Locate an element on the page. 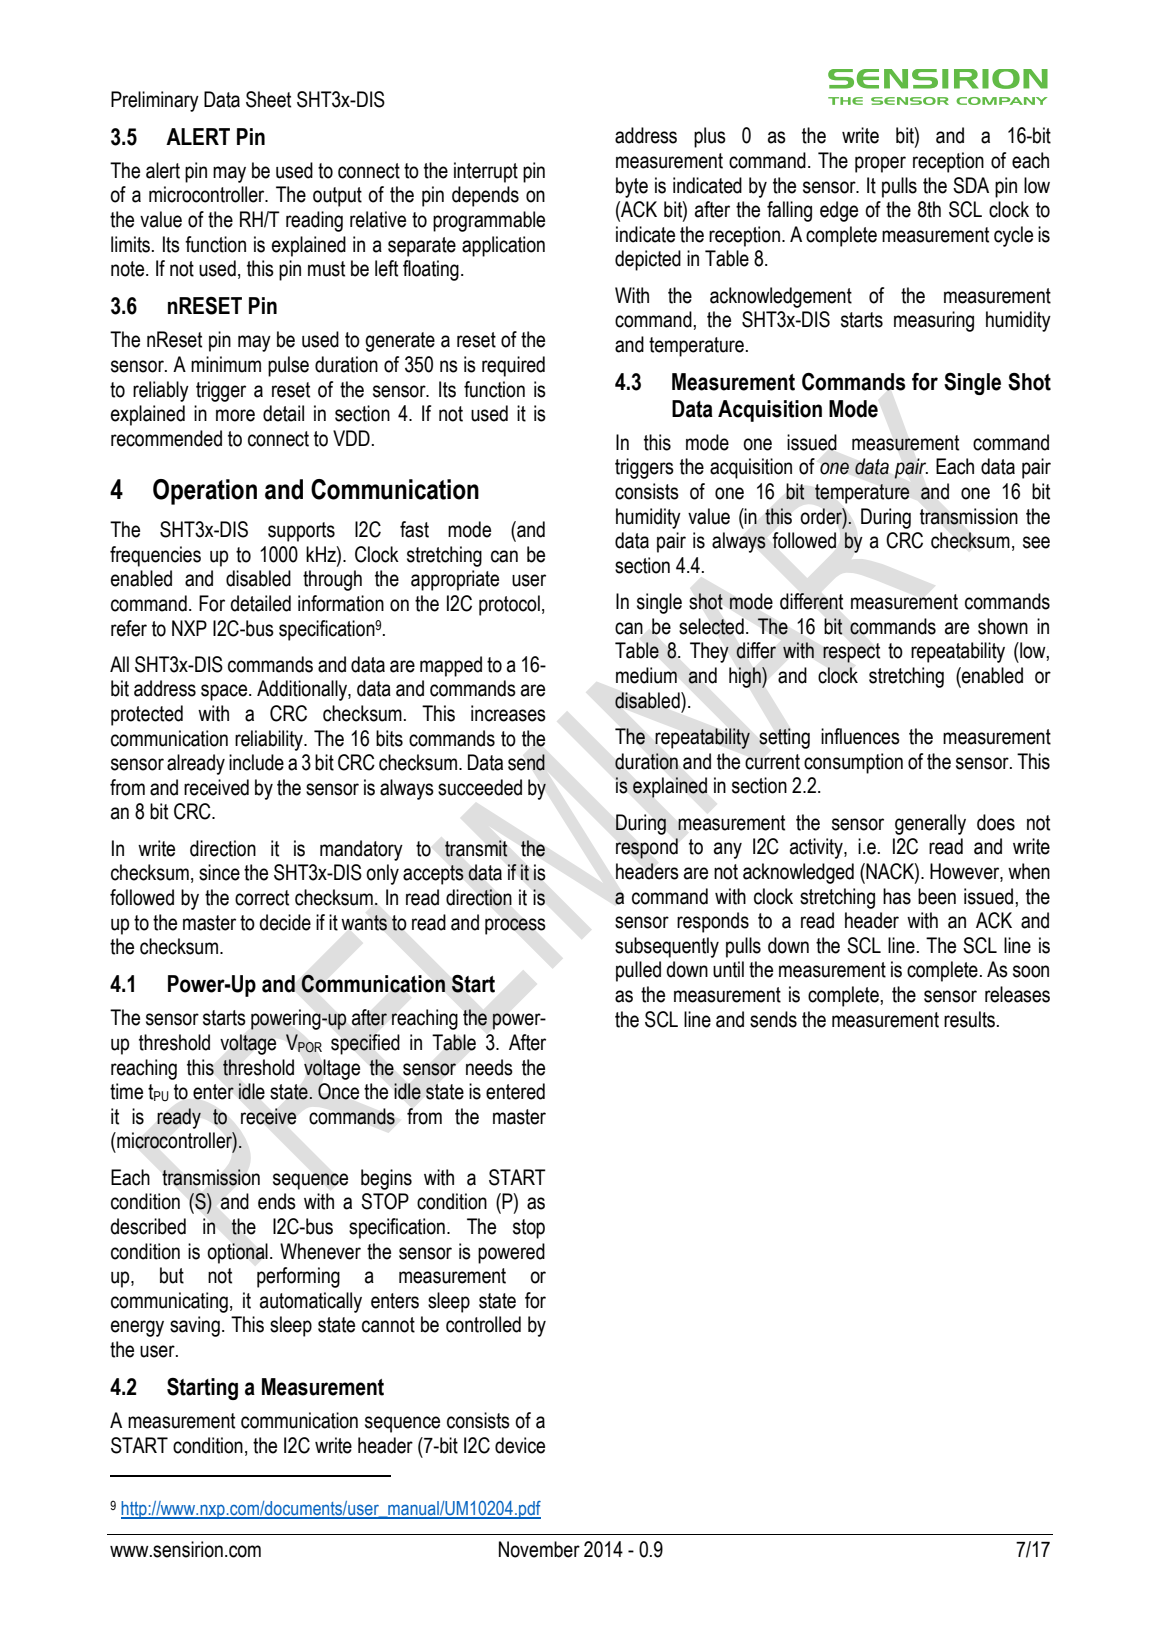  proper is located at coordinates (880, 164).
